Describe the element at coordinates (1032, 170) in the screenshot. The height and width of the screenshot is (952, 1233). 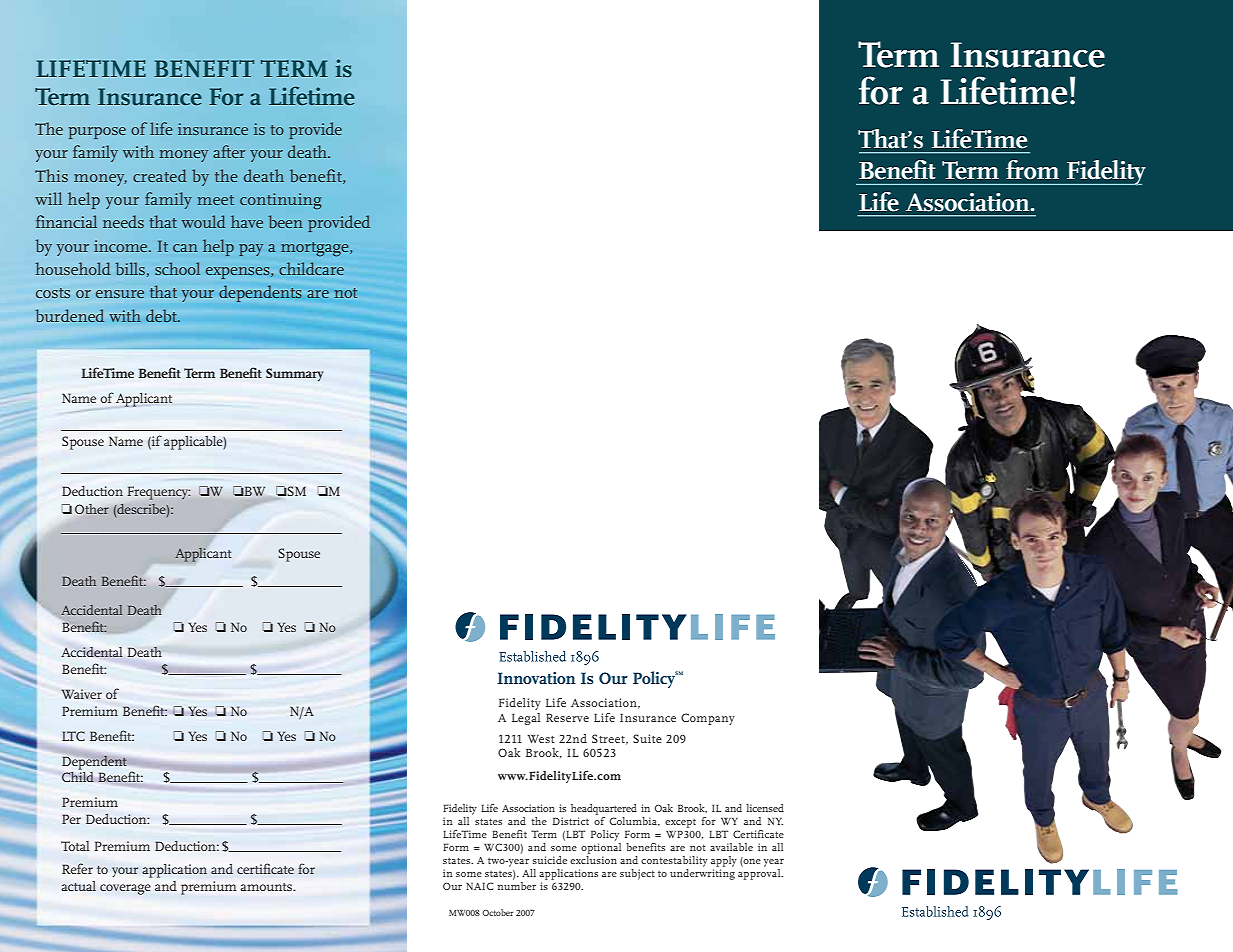
I see `from` at that location.
